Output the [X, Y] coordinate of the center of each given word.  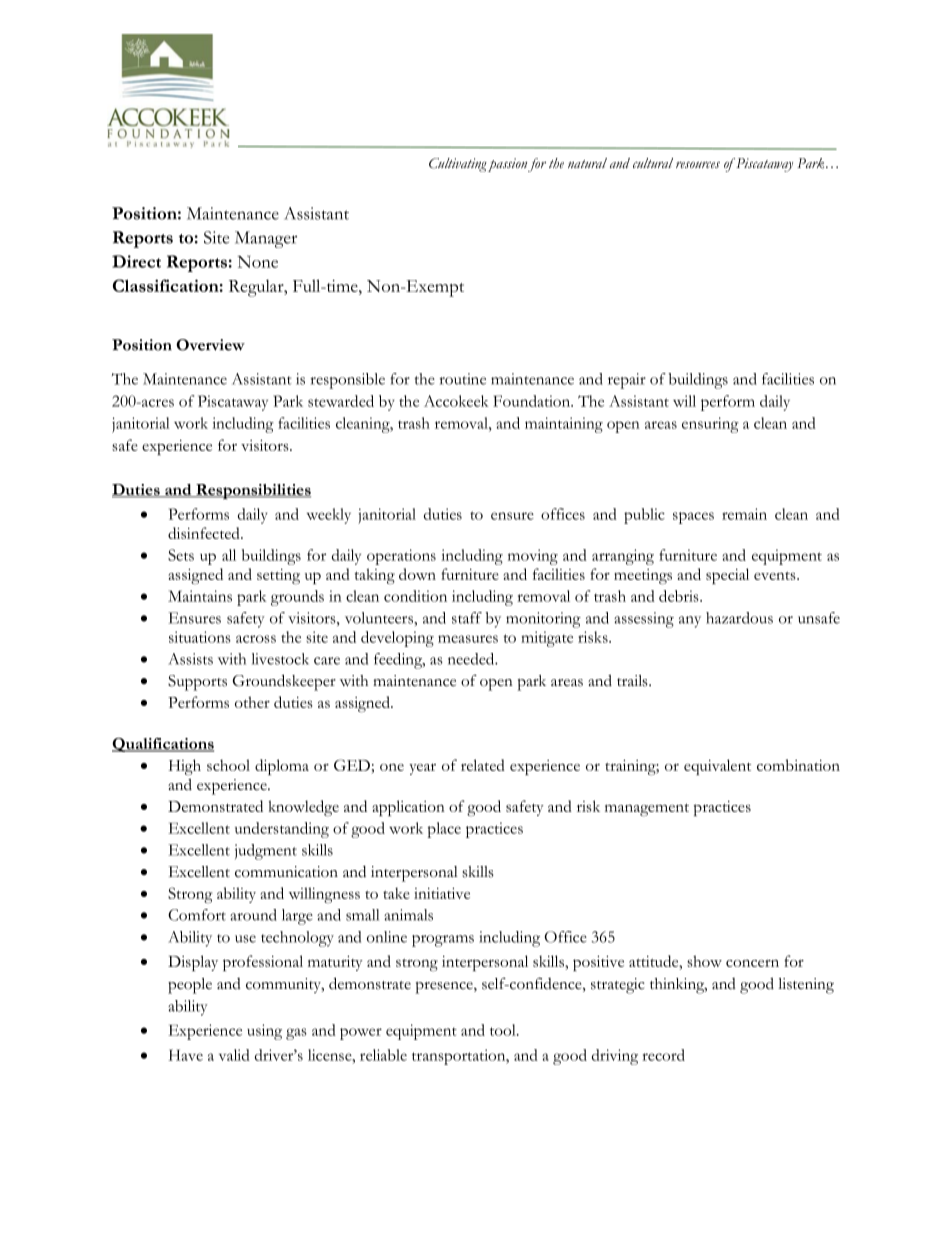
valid [234, 1055]
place [444, 830]
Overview [210, 345]
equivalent [717, 767]
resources [698, 165]
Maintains [200, 596]
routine [462, 379]
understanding [282, 830]
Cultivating [458, 165]
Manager [266, 239]
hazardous [739, 618]
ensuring [710, 425]
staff [467, 618]
